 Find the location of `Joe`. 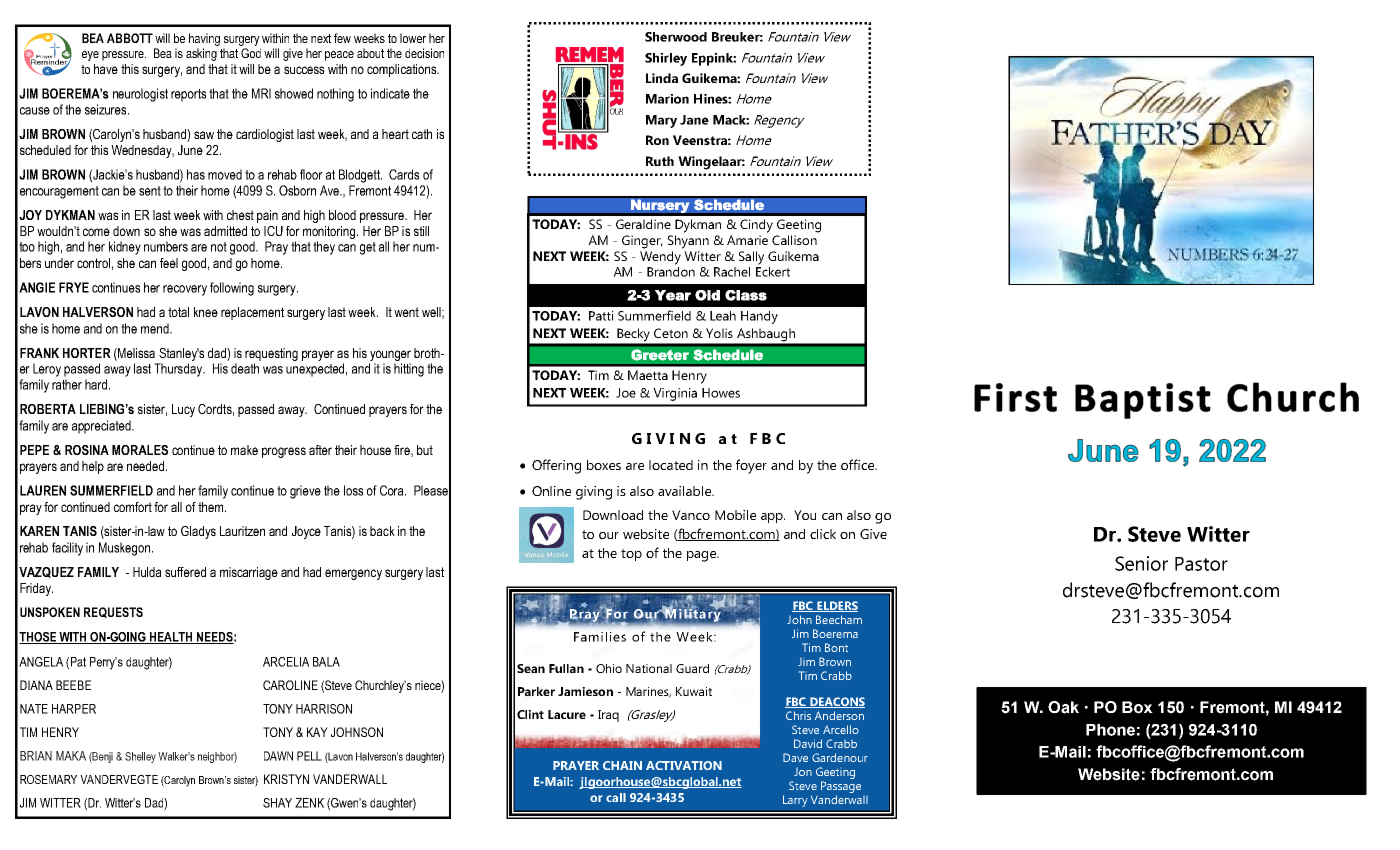

Joe is located at coordinates (626, 393).
